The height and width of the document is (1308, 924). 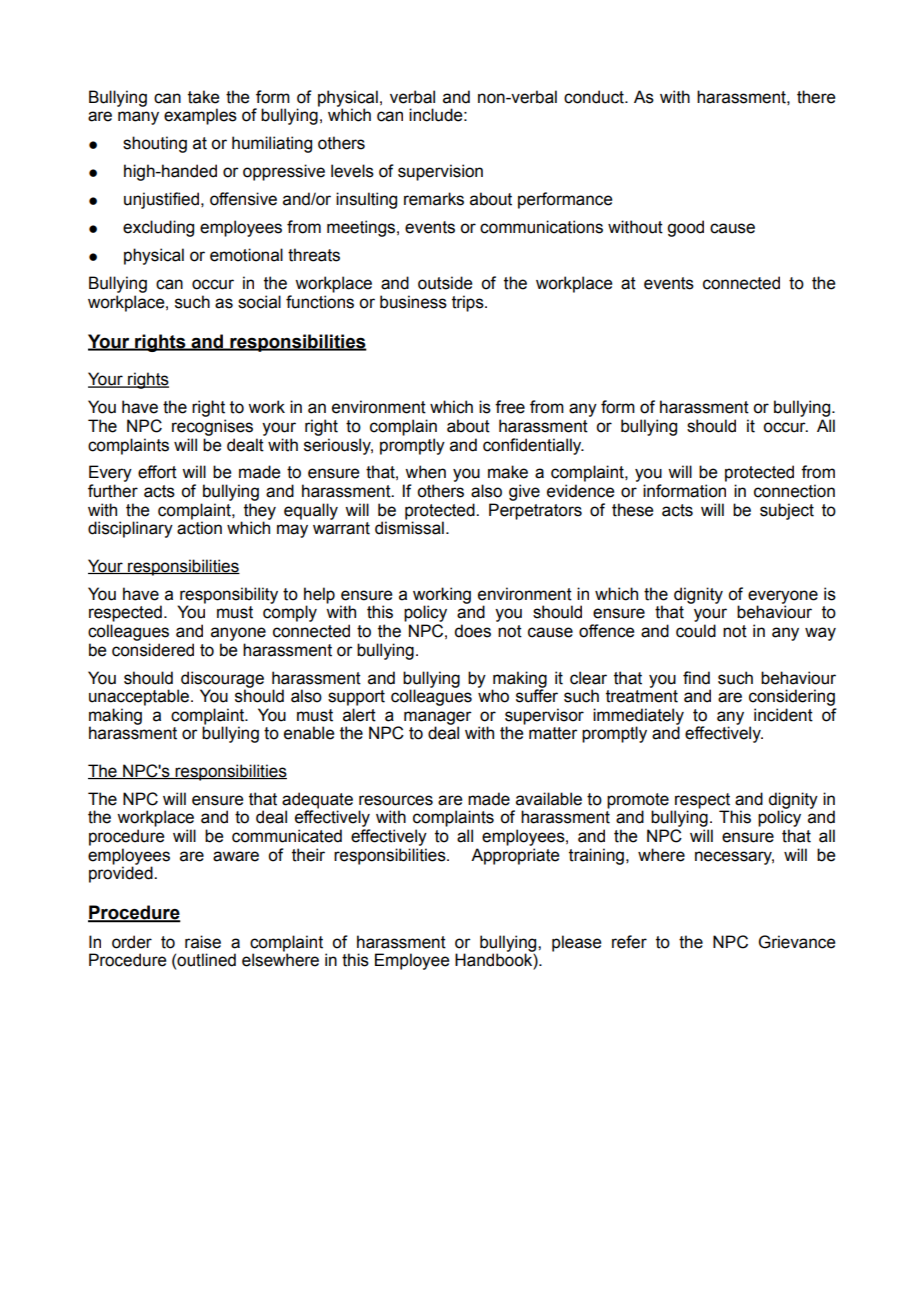 What do you see at coordinates (212, 427) in the document?
I see `recognises` at bounding box center [212, 427].
